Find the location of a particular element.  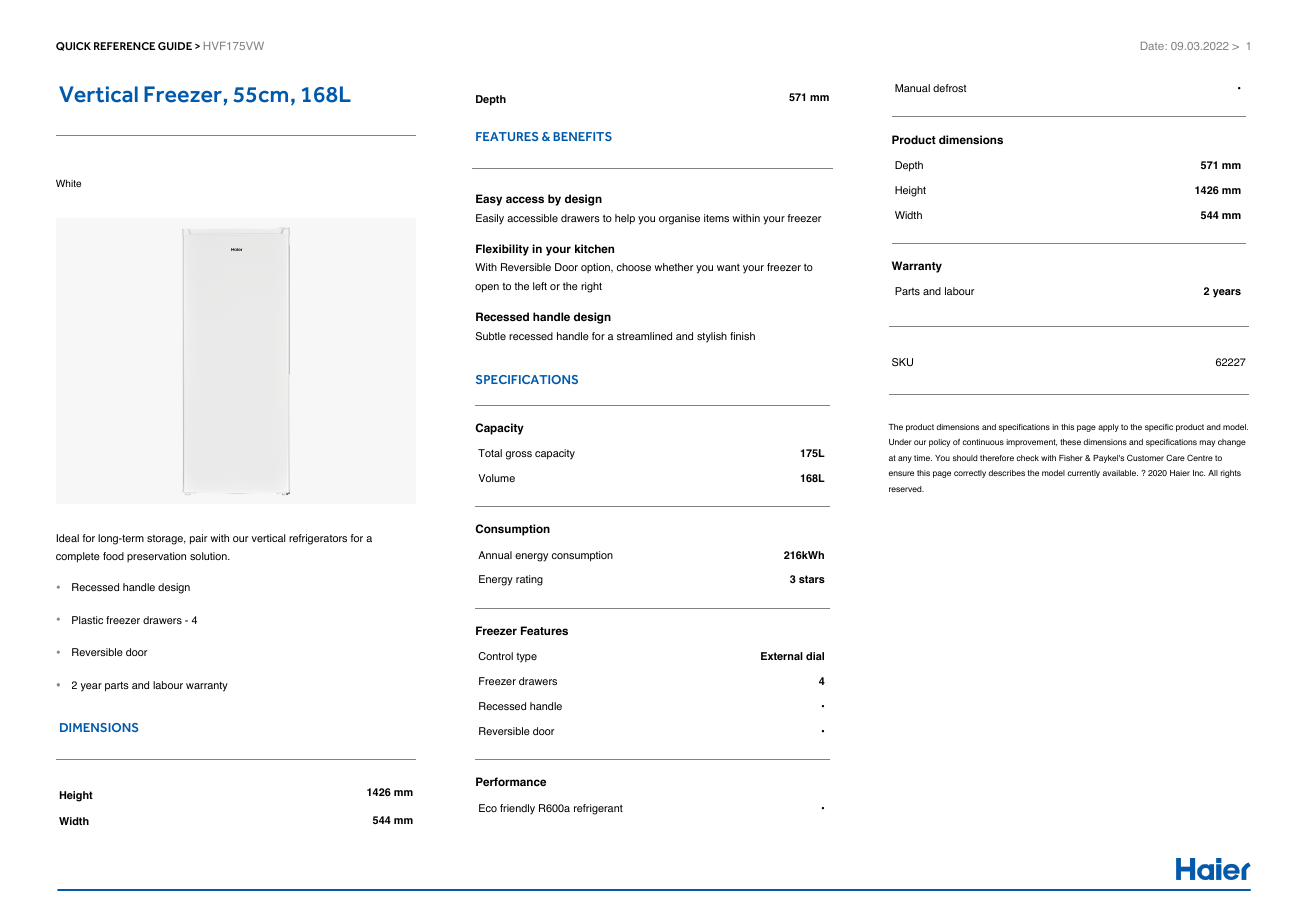

defrost is located at coordinates (950, 88).
